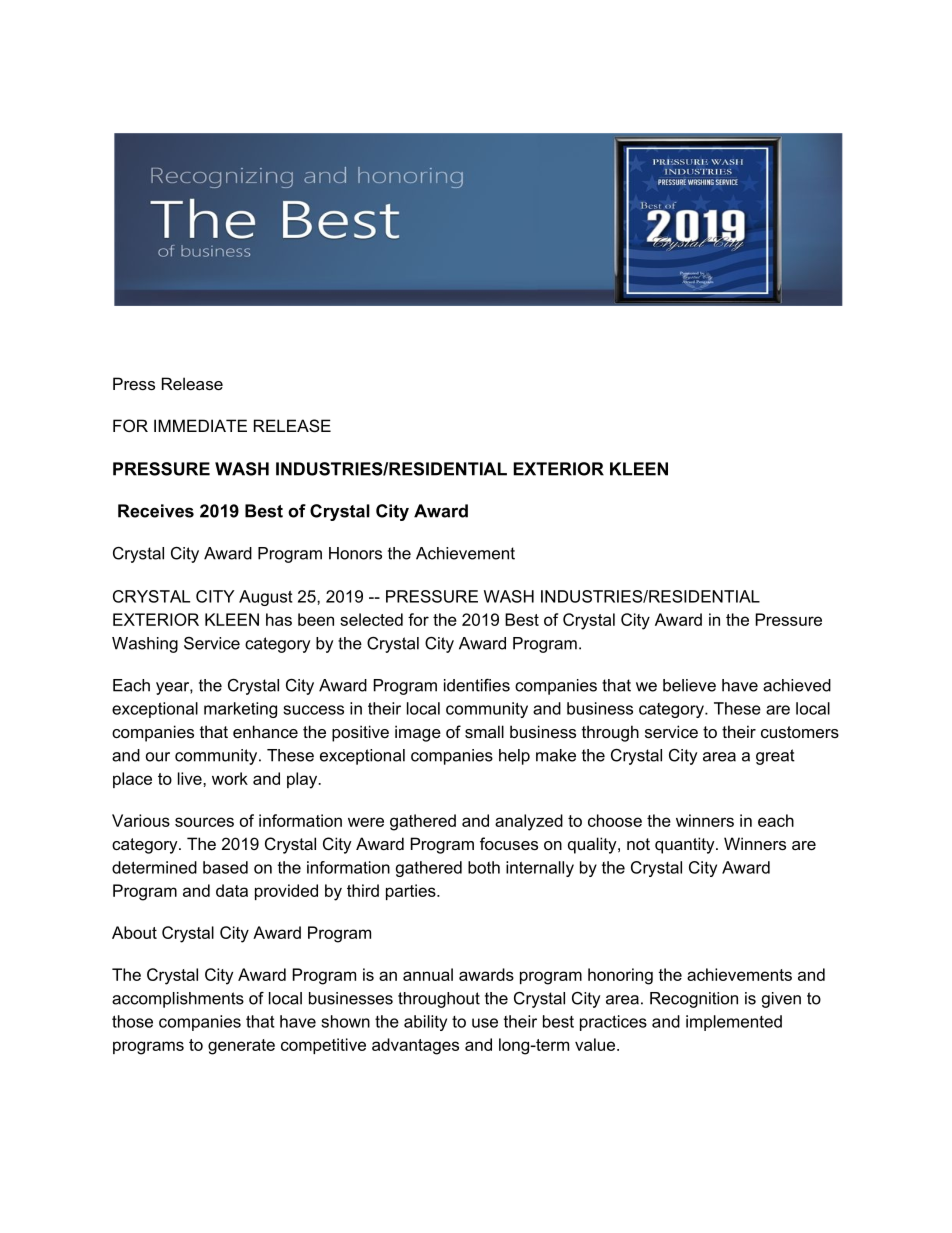  Describe the element at coordinates (355, 553) in the image. I see `Honors` at that location.
